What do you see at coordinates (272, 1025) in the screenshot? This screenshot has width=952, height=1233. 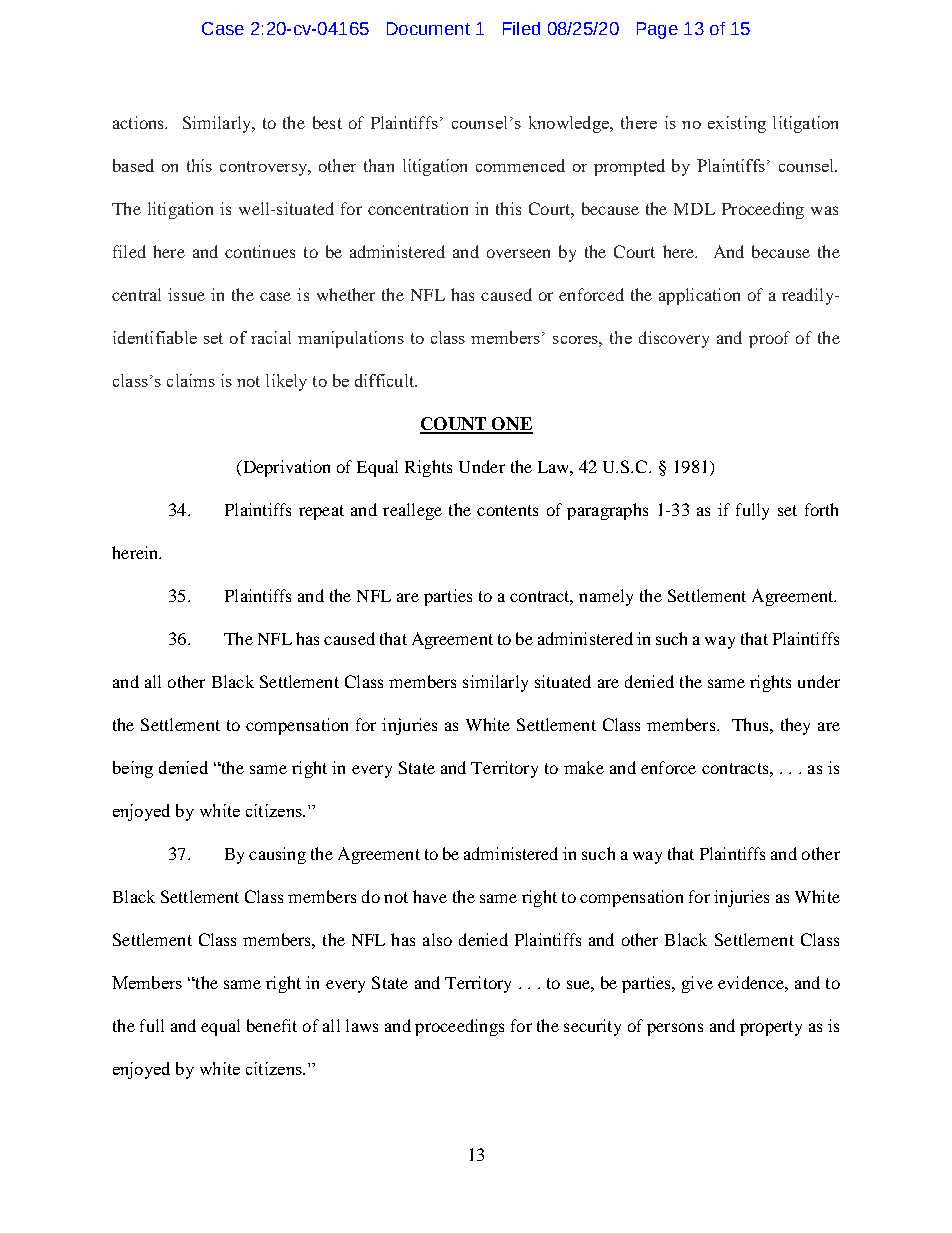 I see `benefit` at bounding box center [272, 1025].
